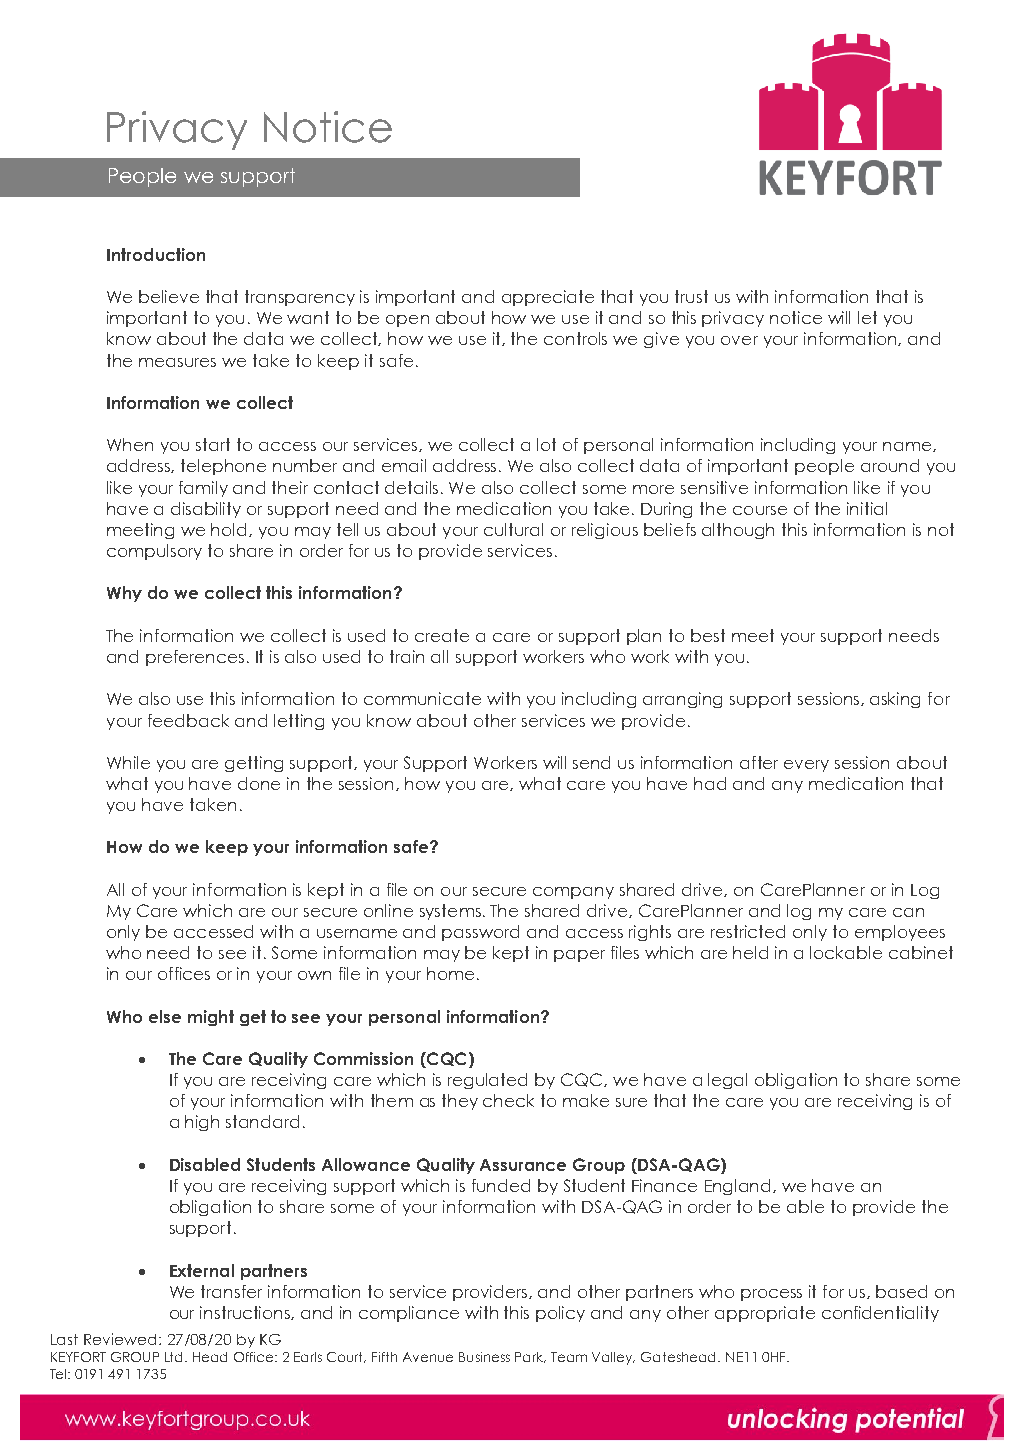  Describe the element at coordinates (760, 510) in the image. I see `course` at that location.
